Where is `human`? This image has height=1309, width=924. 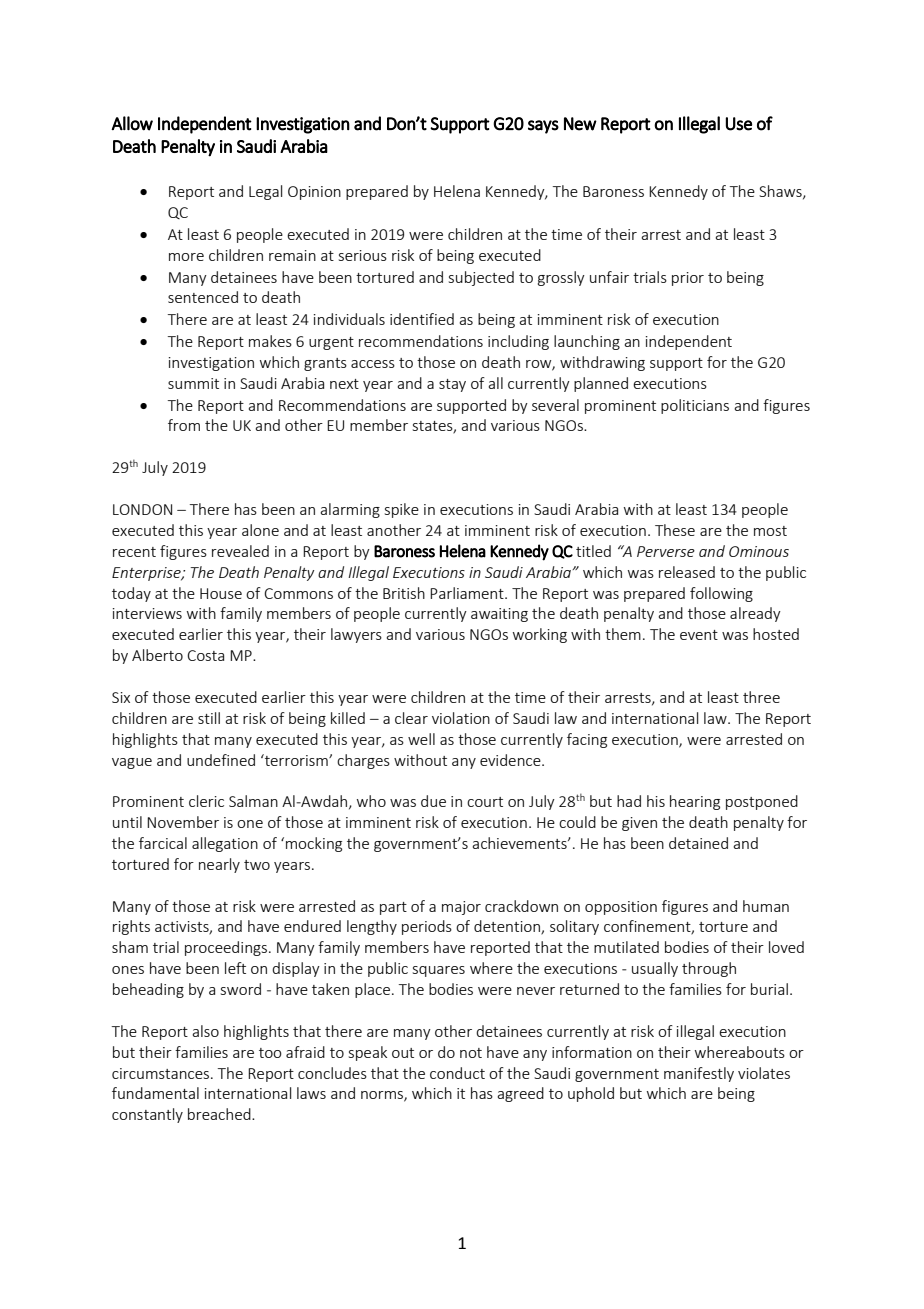 human is located at coordinates (766, 906).
